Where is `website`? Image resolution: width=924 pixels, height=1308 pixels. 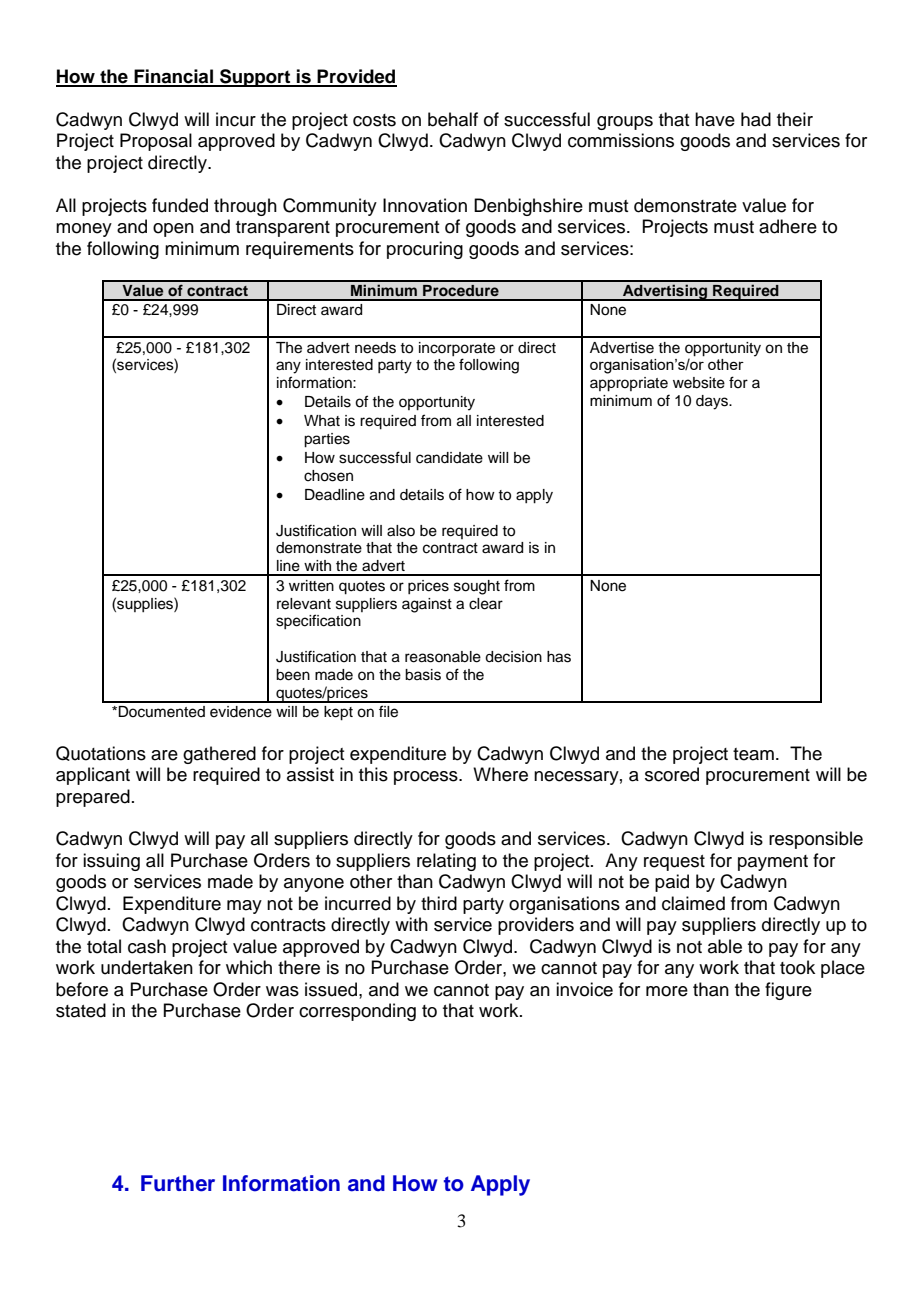
website is located at coordinates (699, 383).
